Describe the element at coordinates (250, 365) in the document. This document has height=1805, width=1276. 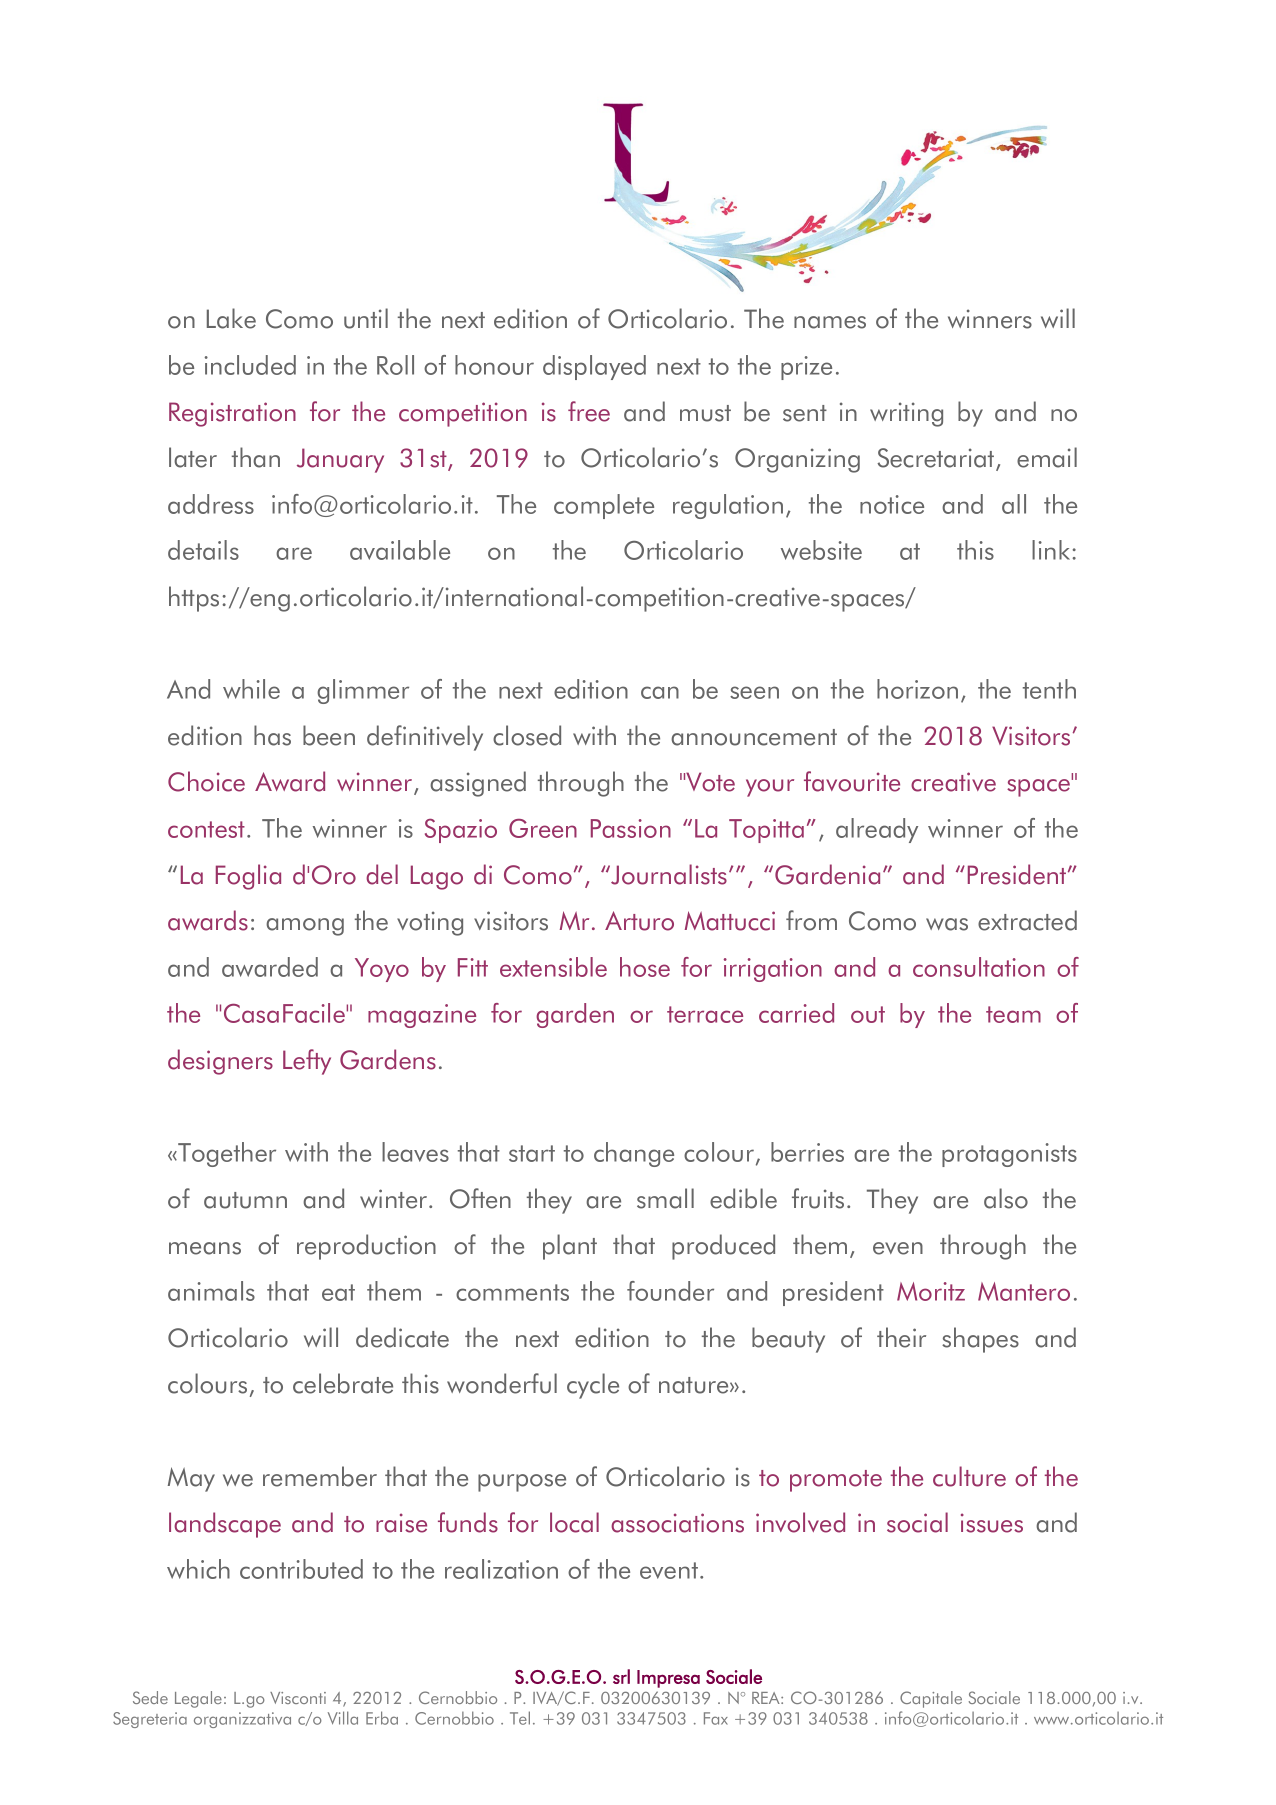
I see `included` at that location.
